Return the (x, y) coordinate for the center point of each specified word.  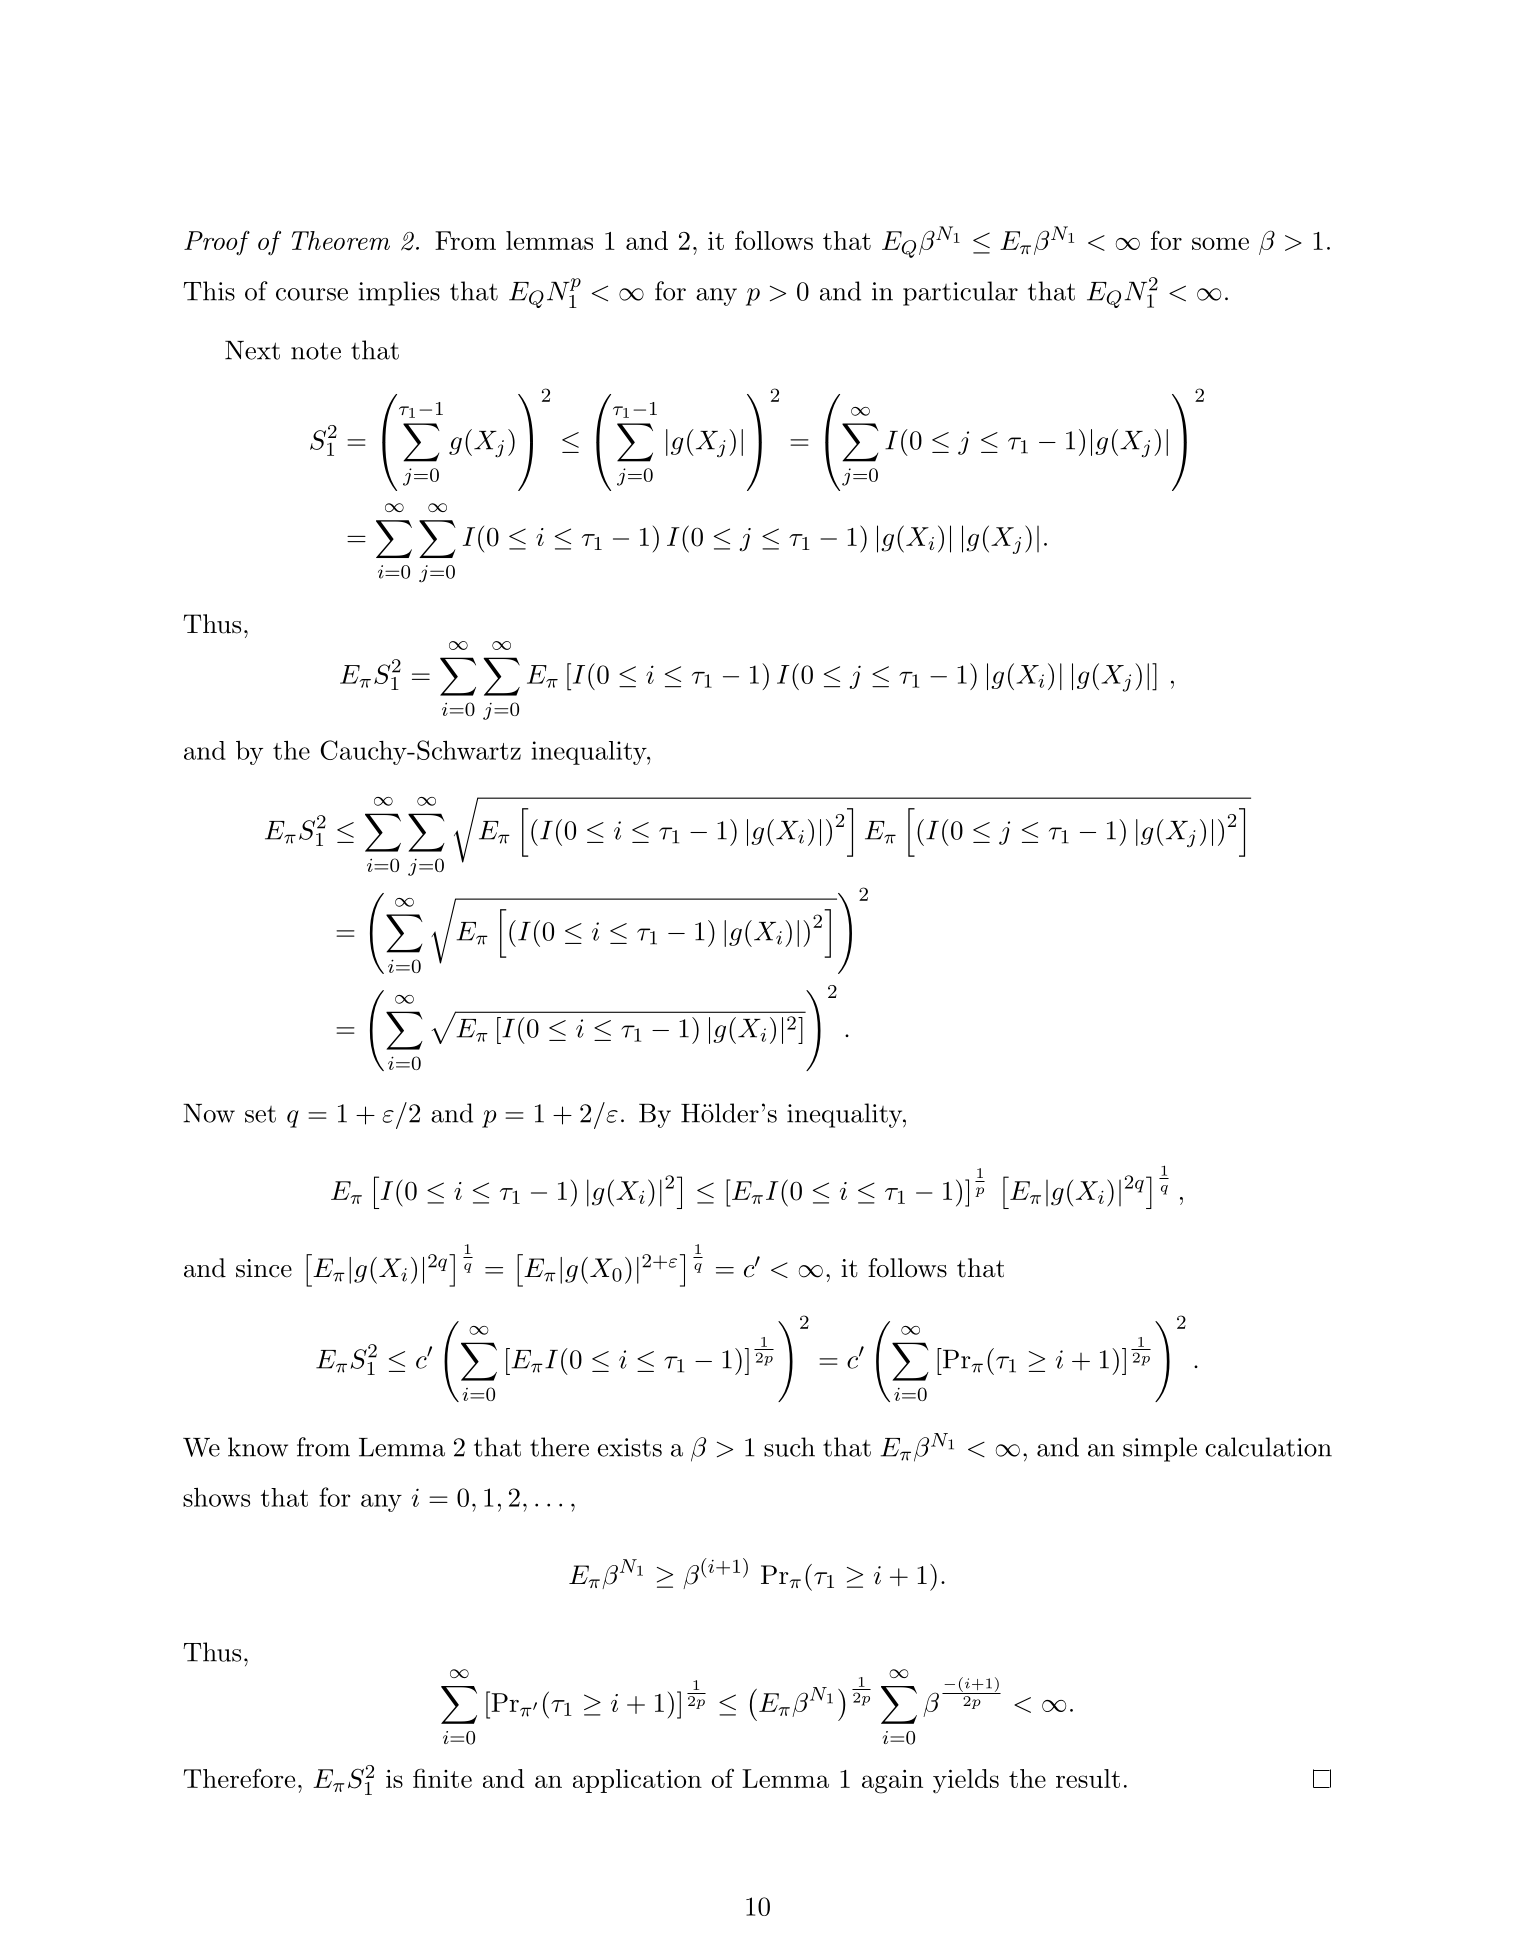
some (1220, 243)
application (637, 1781)
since (264, 1268)
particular (960, 293)
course (312, 294)
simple (1160, 1449)
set (260, 1114)
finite (442, 1778)
